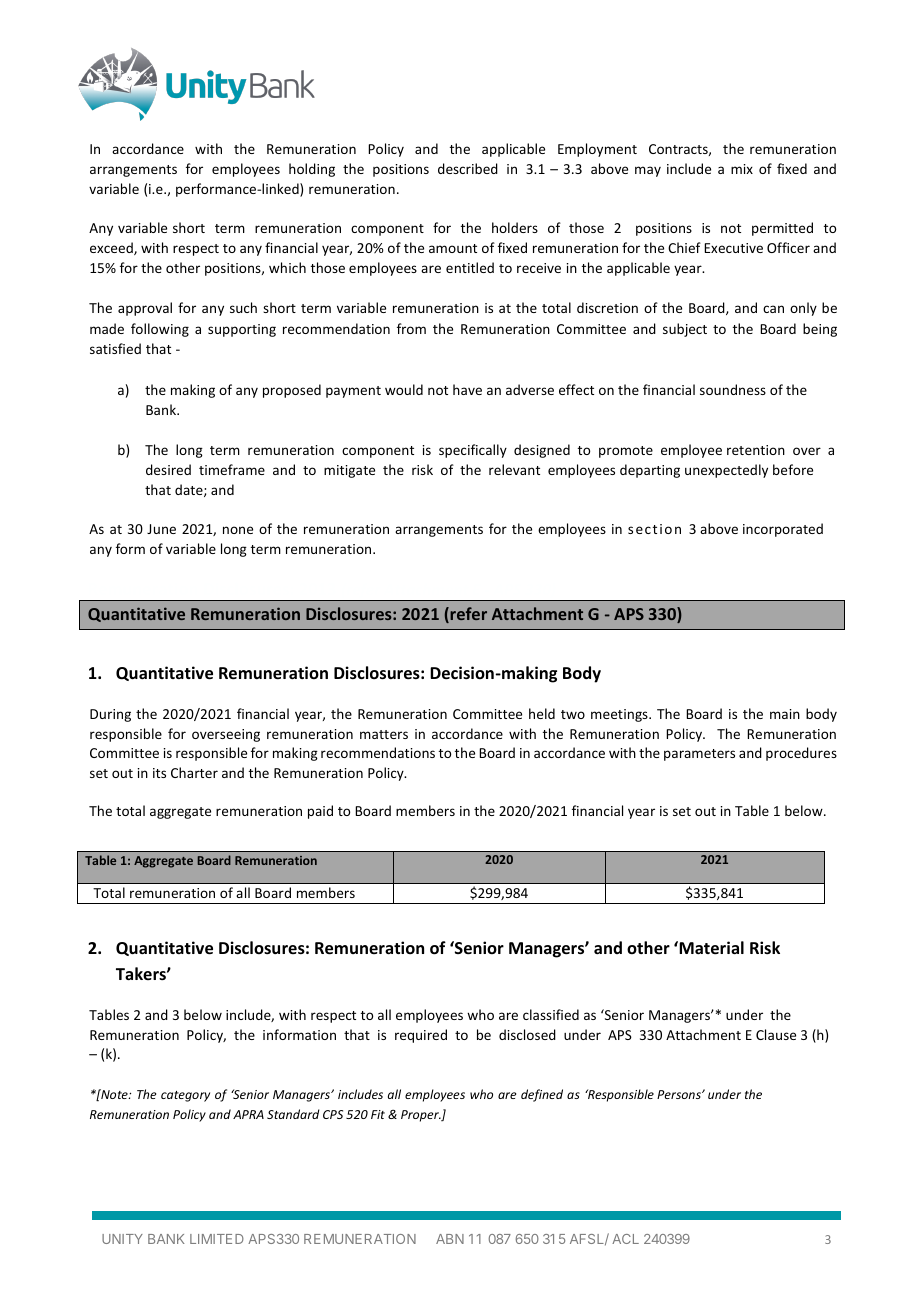 This screenshot has width=924, height=1308. Describe the element at coordinates (783, 530) in the screenshot. I see `incorporated` at that location.
